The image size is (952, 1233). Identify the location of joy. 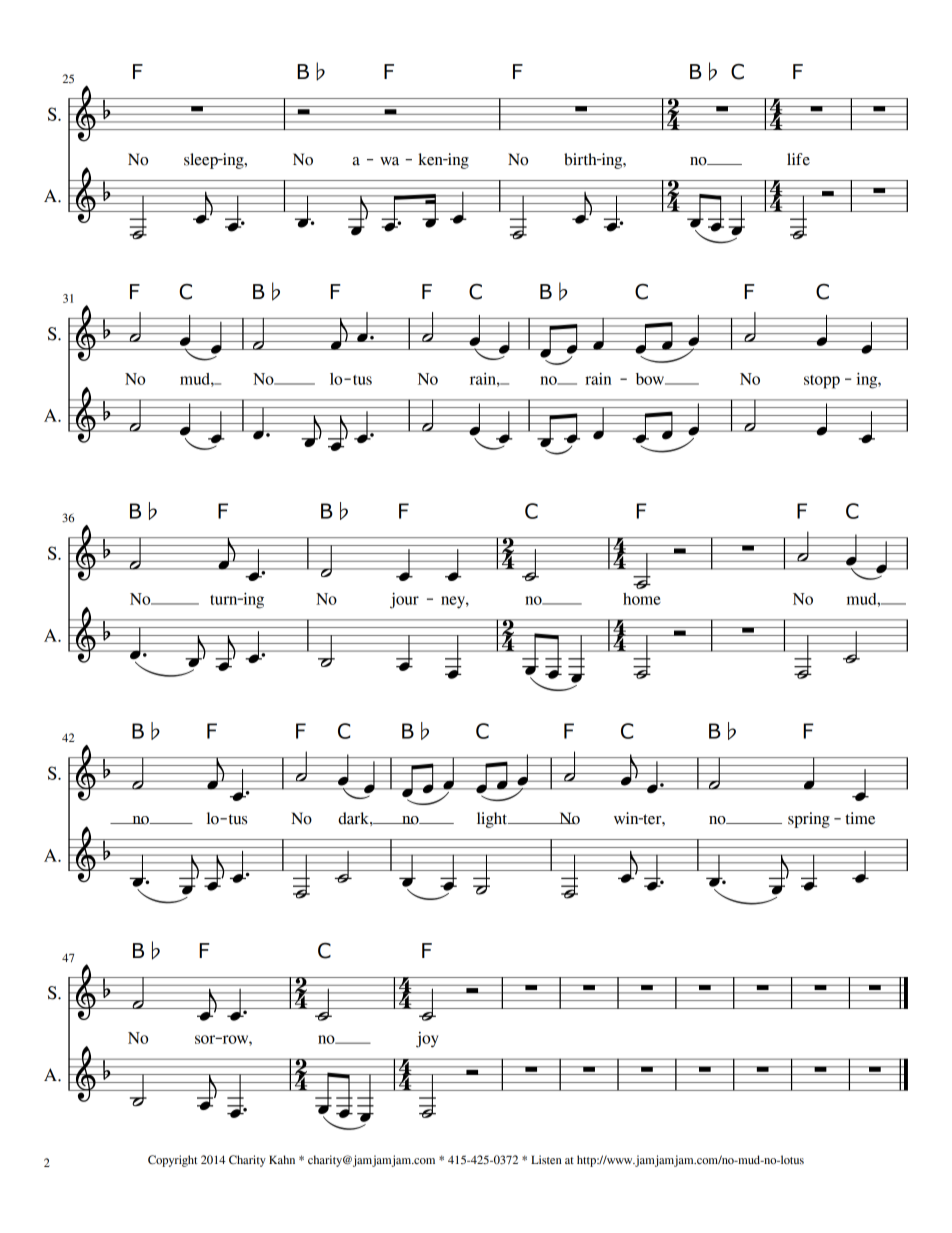
(427, 1040).
